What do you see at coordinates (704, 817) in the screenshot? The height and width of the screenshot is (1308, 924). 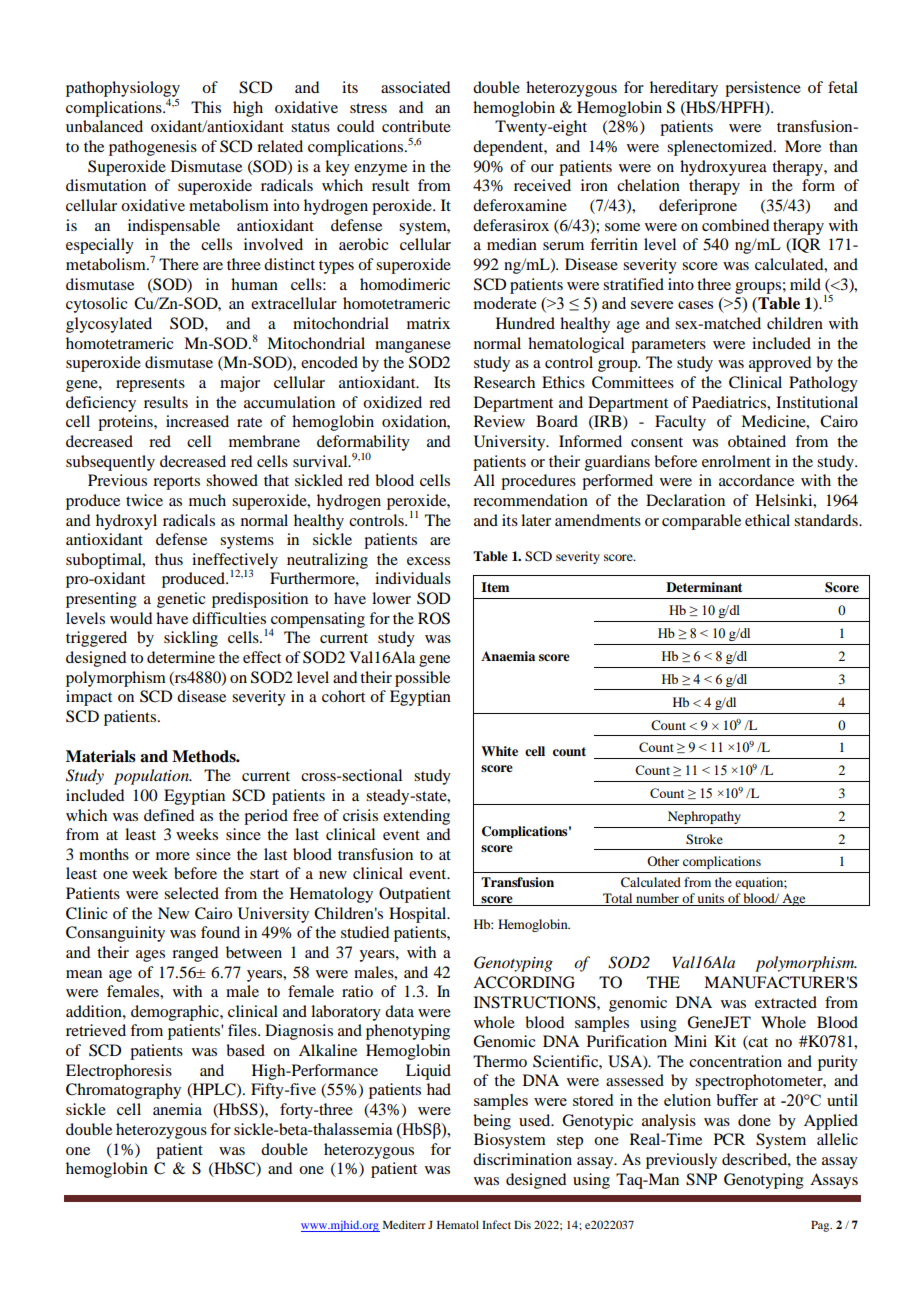 I see `Nephropathy` at bounding box center [704, 817].
